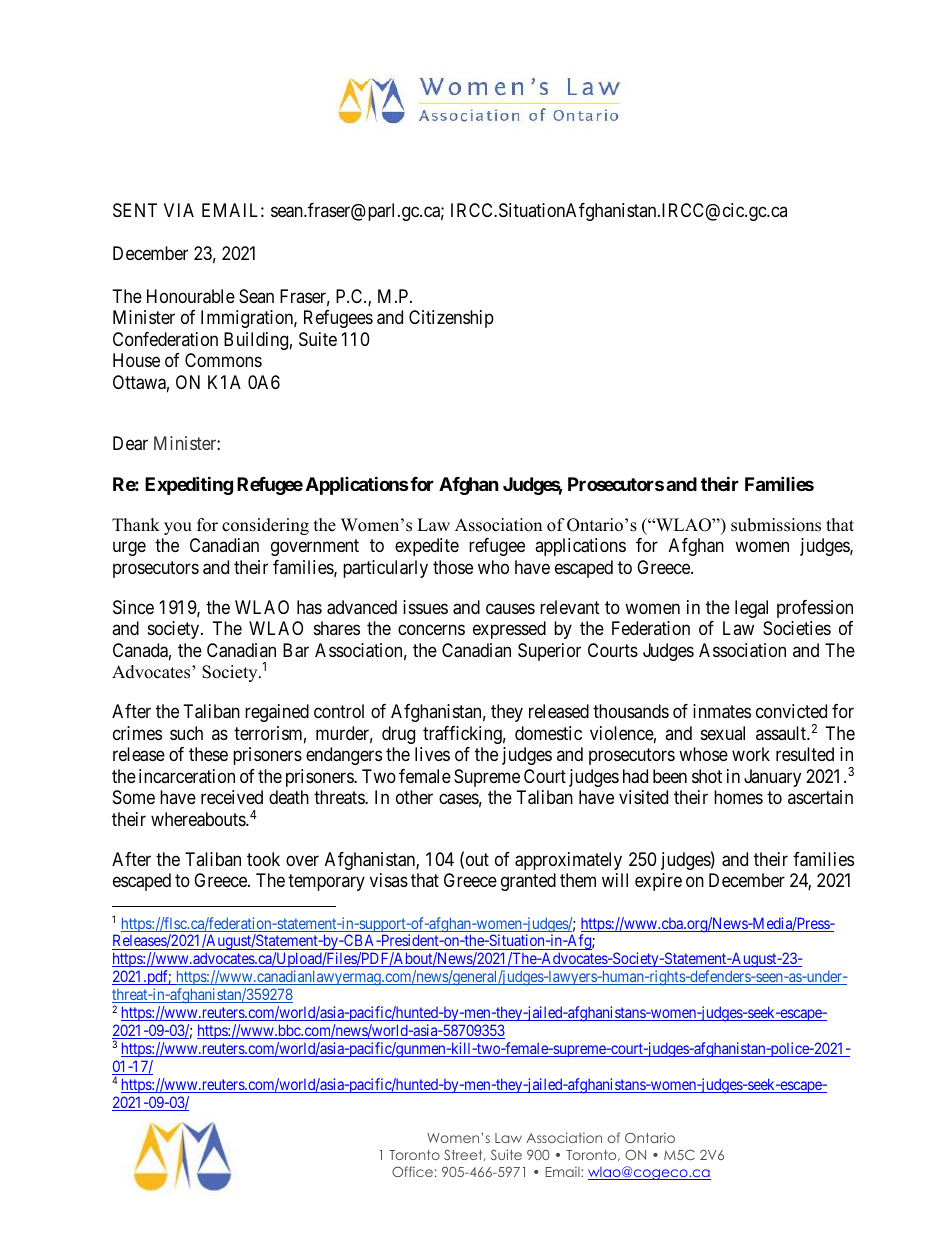 This screenshot has width=952, height=1233. Describe the element at coordinates (191, 296) in the screenshot. I see `Honourable` at that location.
